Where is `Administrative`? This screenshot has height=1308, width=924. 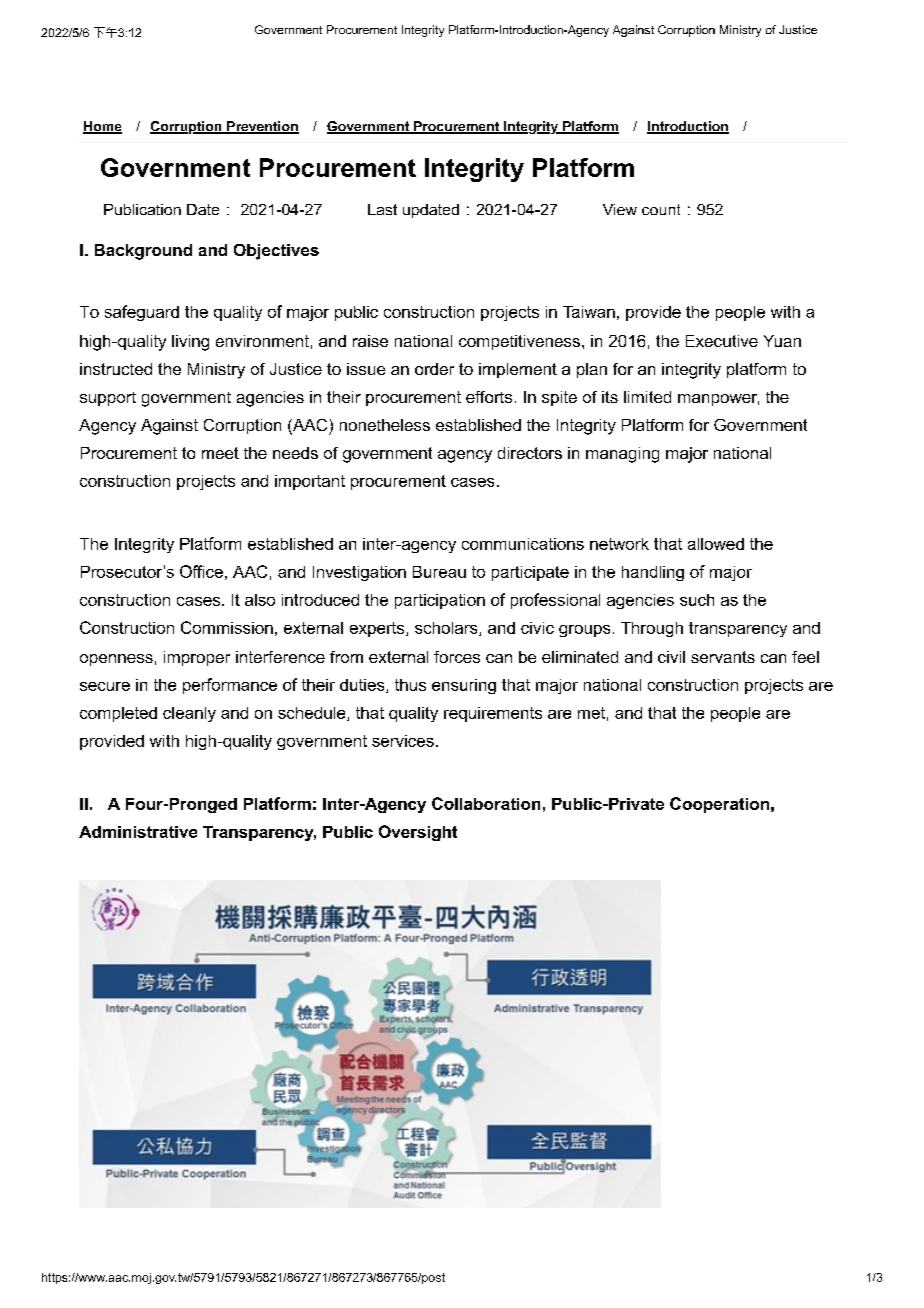 Administrative is located at coordinates (138, 832).
